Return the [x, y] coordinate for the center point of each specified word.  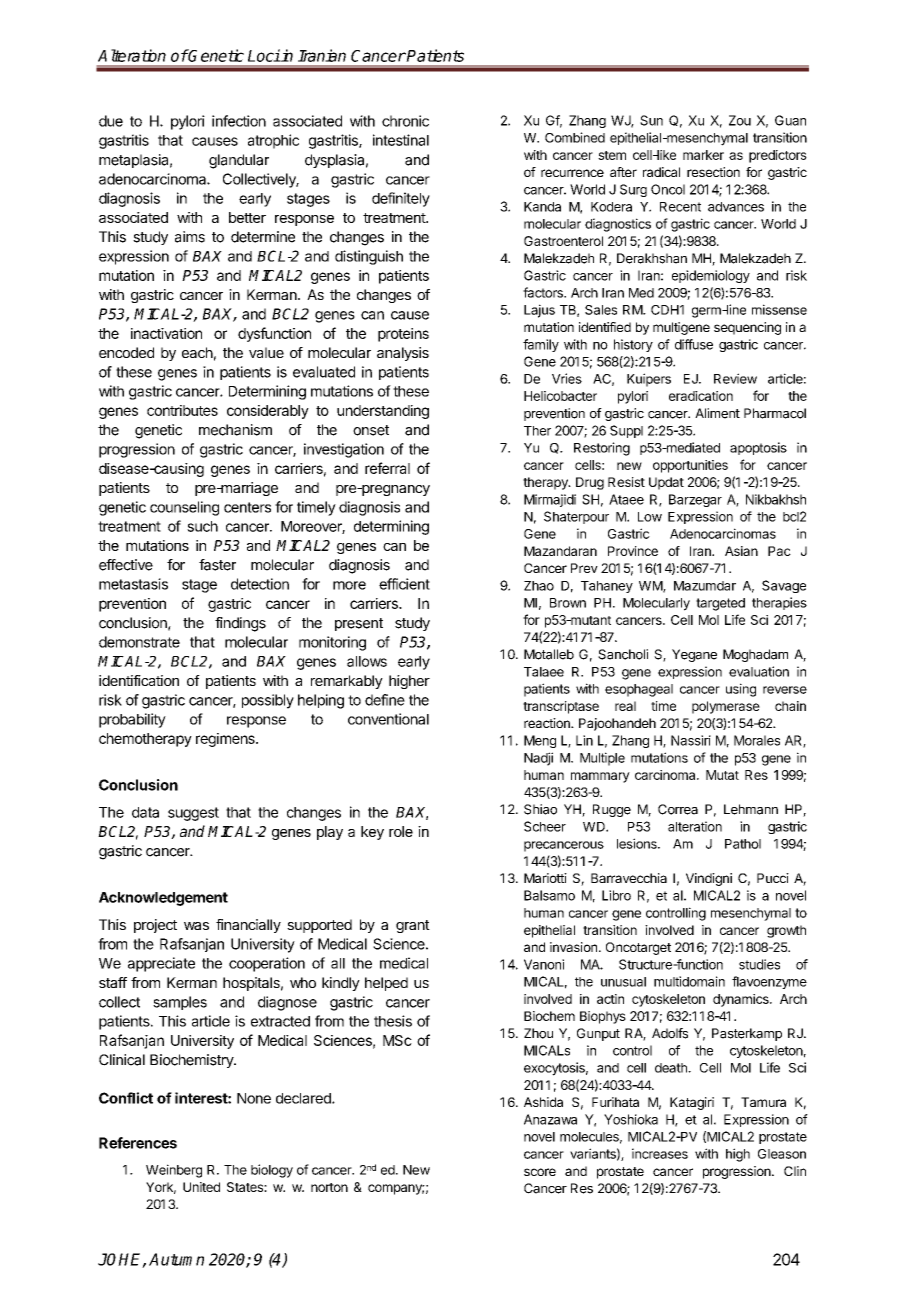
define [385, 700]
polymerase [726, 707]
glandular [239, 161]
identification [139, 680]
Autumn [176, 1259]
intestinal [401, 140]
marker [703, 155]
